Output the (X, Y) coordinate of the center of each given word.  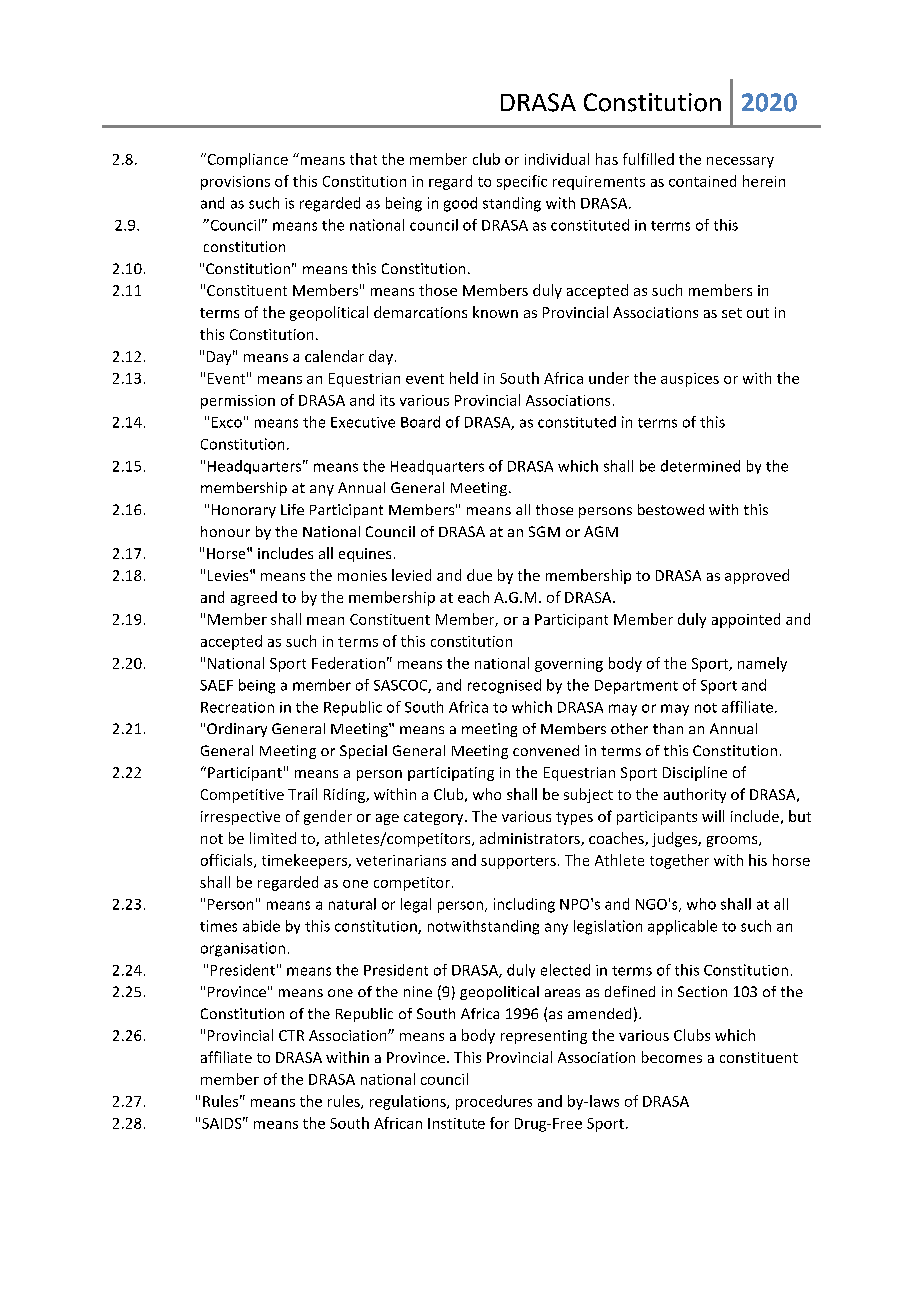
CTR (291, 1035)
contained (702, 181)
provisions (235, 183)
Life (292, 509)
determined (700, 466)
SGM (544, 531)
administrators (531, 839)
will (713, 816)
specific (522, 182)
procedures (494, 1102)
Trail (302, 794)
